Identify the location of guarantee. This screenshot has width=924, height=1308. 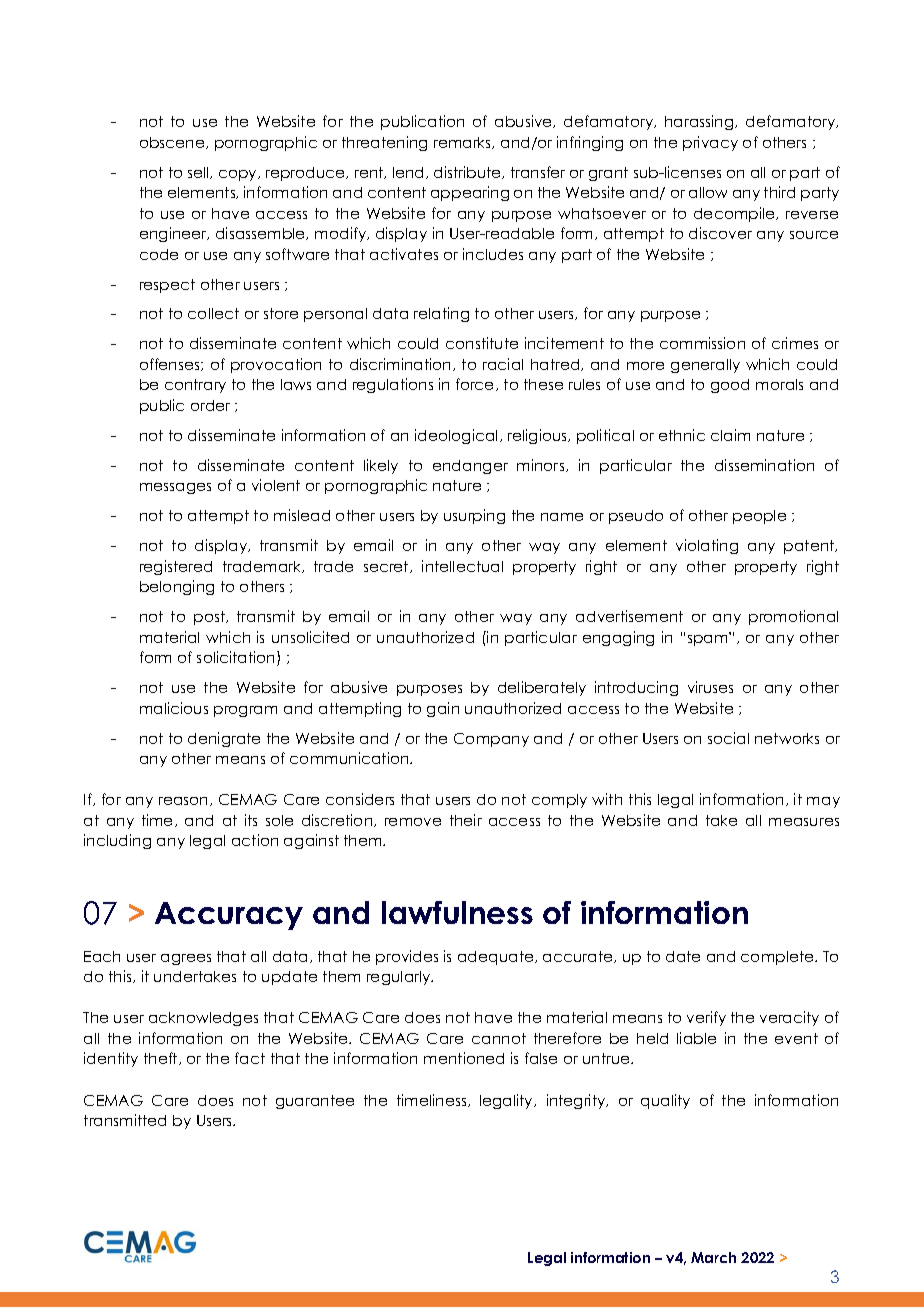
(315, 1102).
